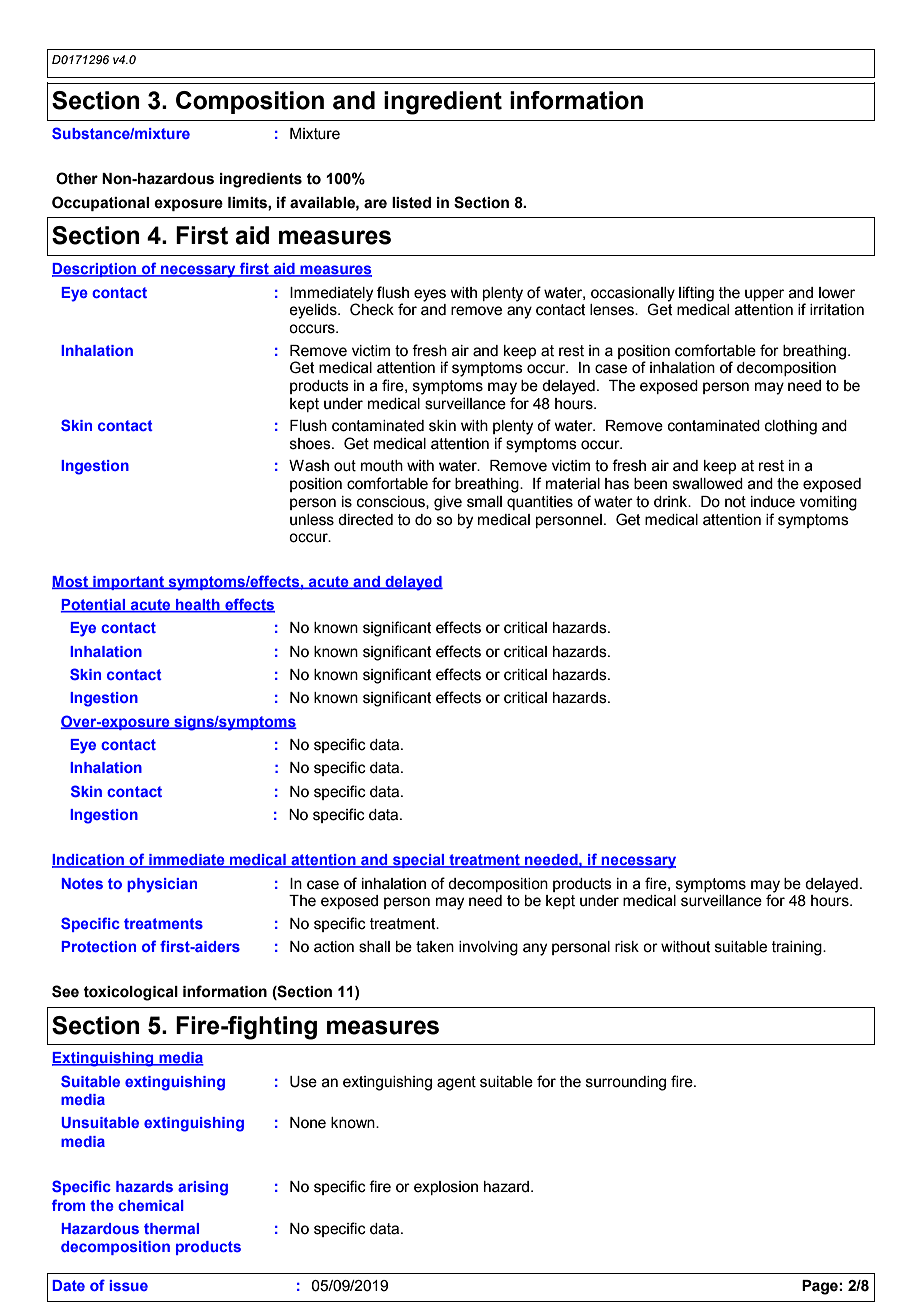  What do you see at coordinates (764, 295) in the screenshot?
I see `upper` at bounding box center [764, 295].
